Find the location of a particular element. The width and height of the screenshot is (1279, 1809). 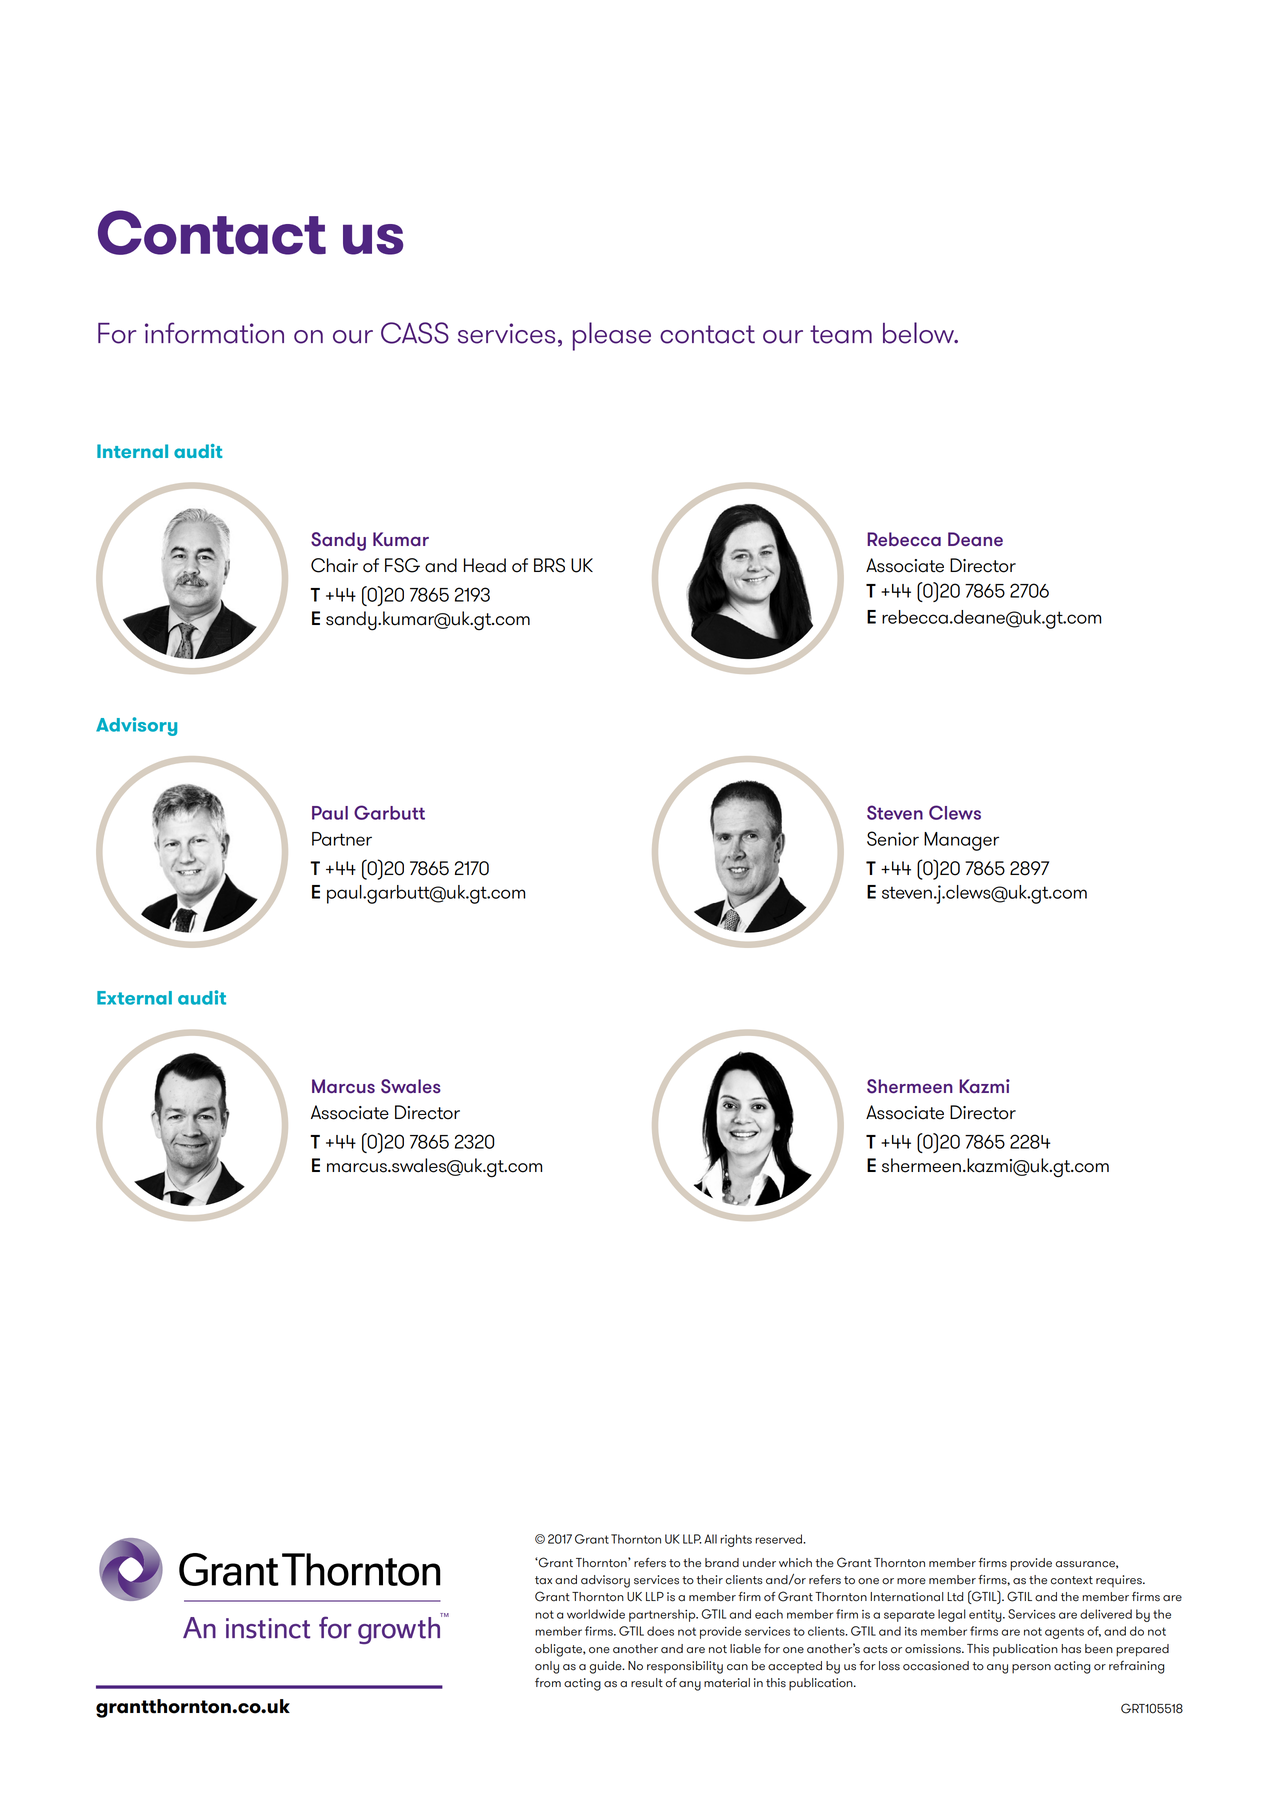

External is located at coordinates (134, 998).
